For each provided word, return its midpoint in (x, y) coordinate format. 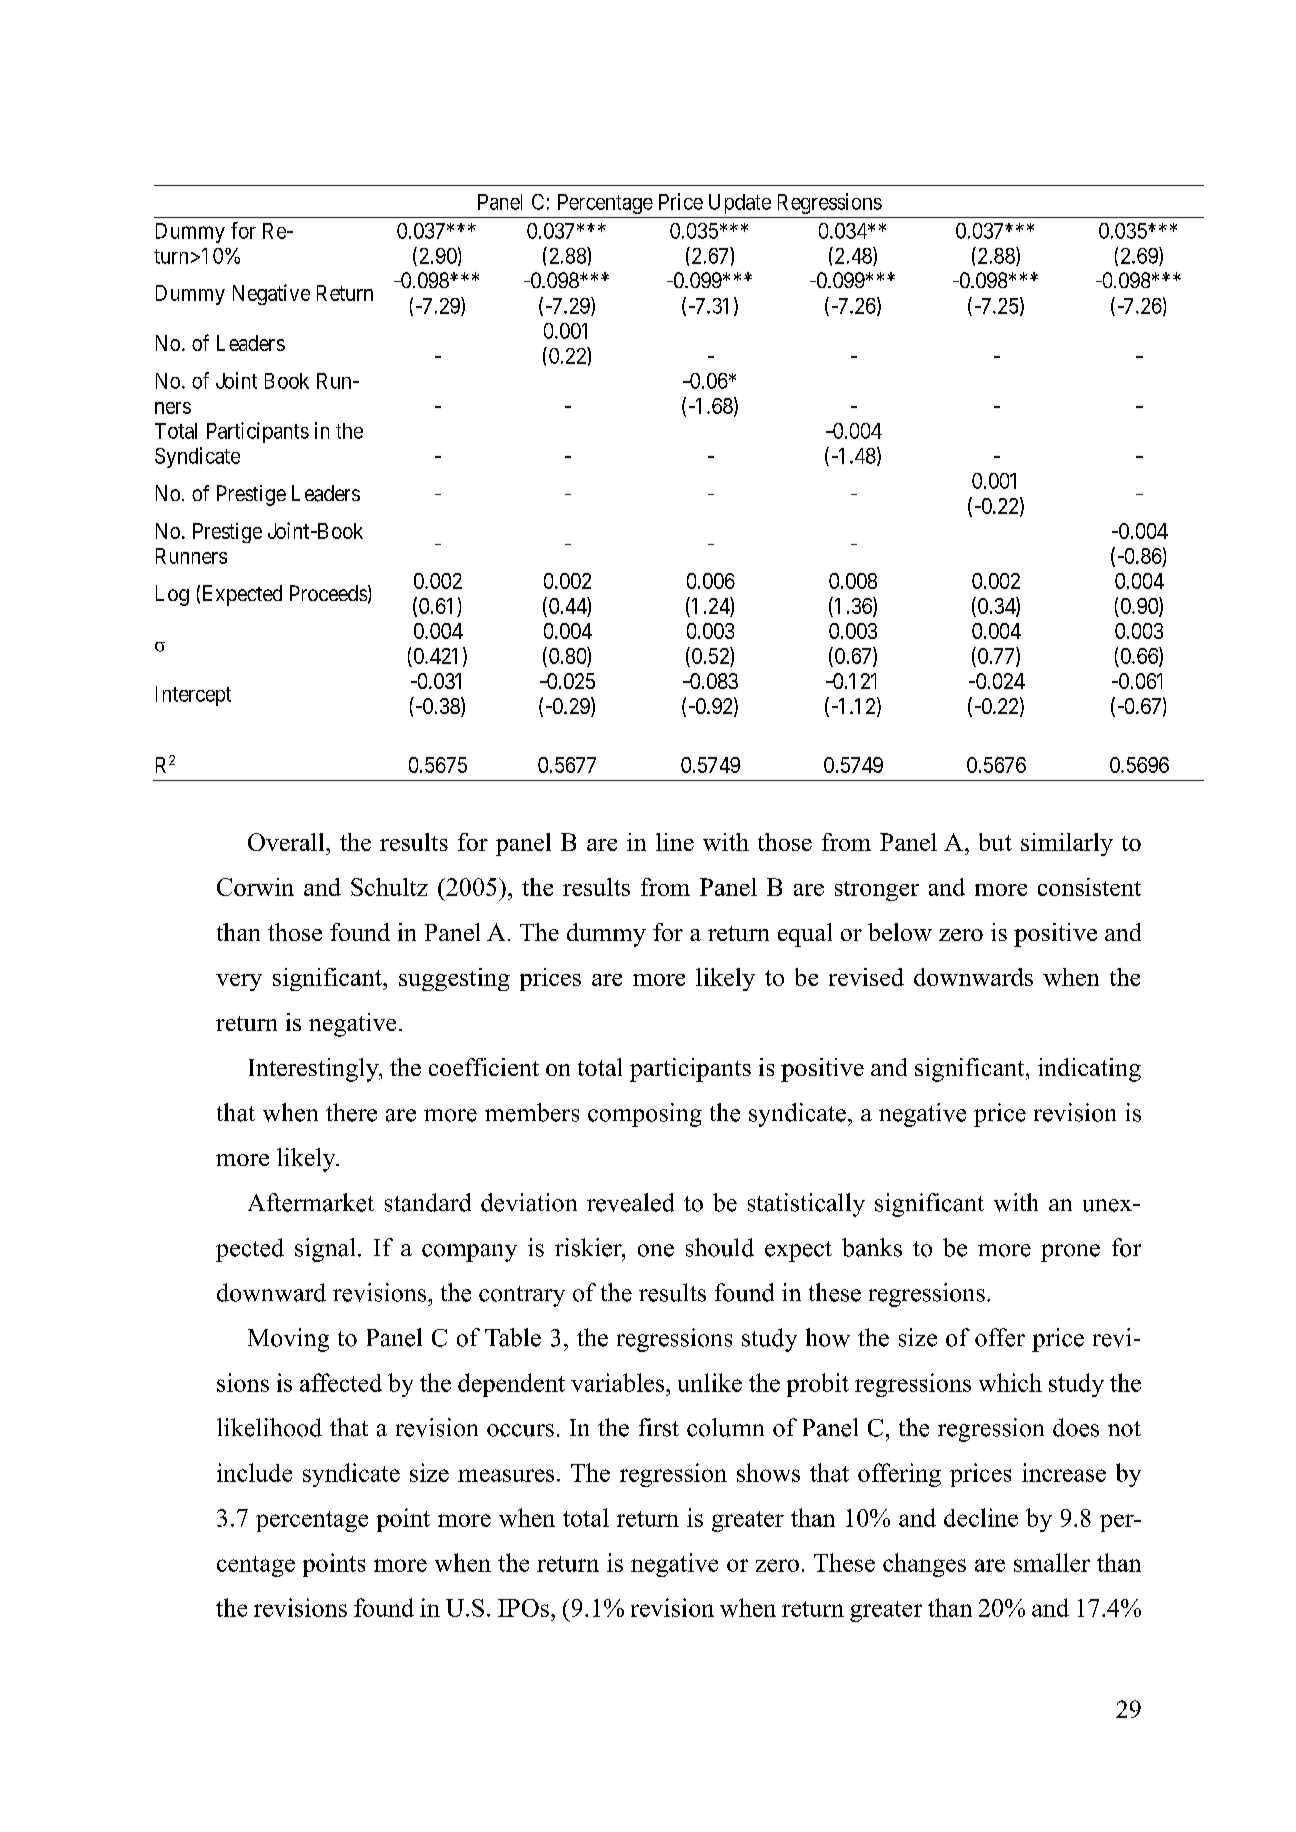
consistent (1089, 887)
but (995, 842)
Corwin (255, 887)
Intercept (193, 696)
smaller (1052, 1562)
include (254, 1472)
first (659, 1427)
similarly (1067, 844)
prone (1070, 1253)
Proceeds (328, 593)
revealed (630, 1202)
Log (172, 595)
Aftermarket (311, 1202)
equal (805, 935)
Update (740, 204)
